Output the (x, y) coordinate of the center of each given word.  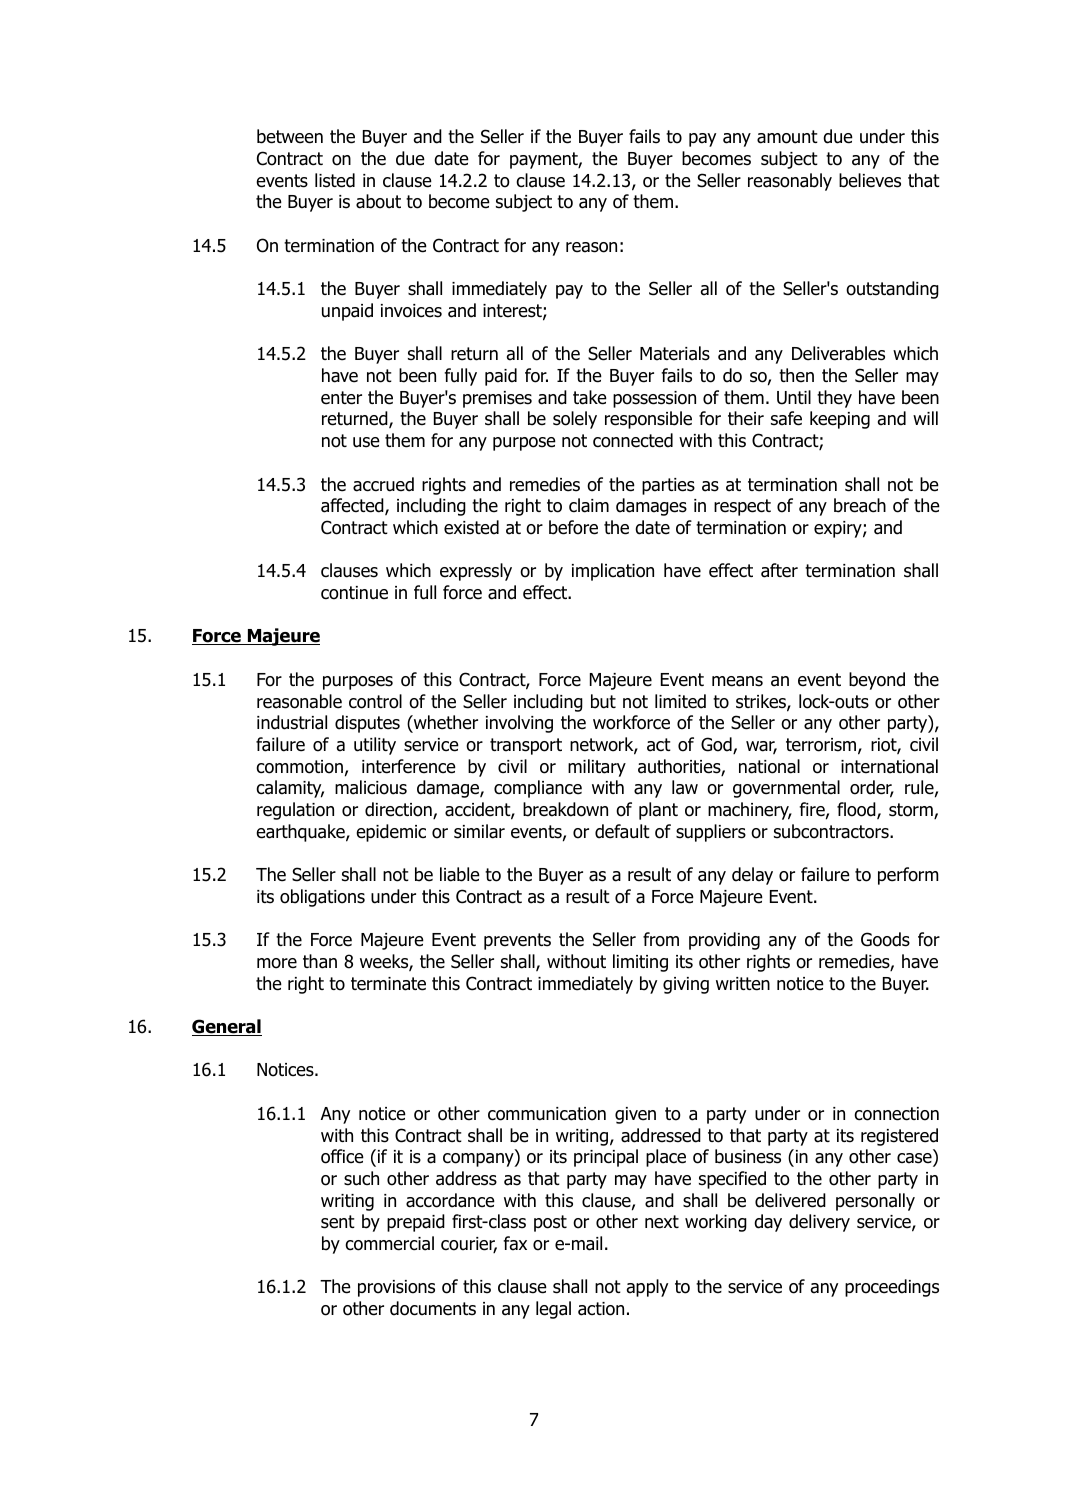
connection (896, 1114)
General (227, 1027)
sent (338, 1222)
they (834, 399)
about (378, 201)
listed (335, 180)
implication (613, 572)
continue (354, 593)
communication (547, 1114)
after (779, 570)
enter (341, 398)
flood (857, 810)
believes (870, 180)
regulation (295, 811)
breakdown (565, 809)
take (590, 397)
